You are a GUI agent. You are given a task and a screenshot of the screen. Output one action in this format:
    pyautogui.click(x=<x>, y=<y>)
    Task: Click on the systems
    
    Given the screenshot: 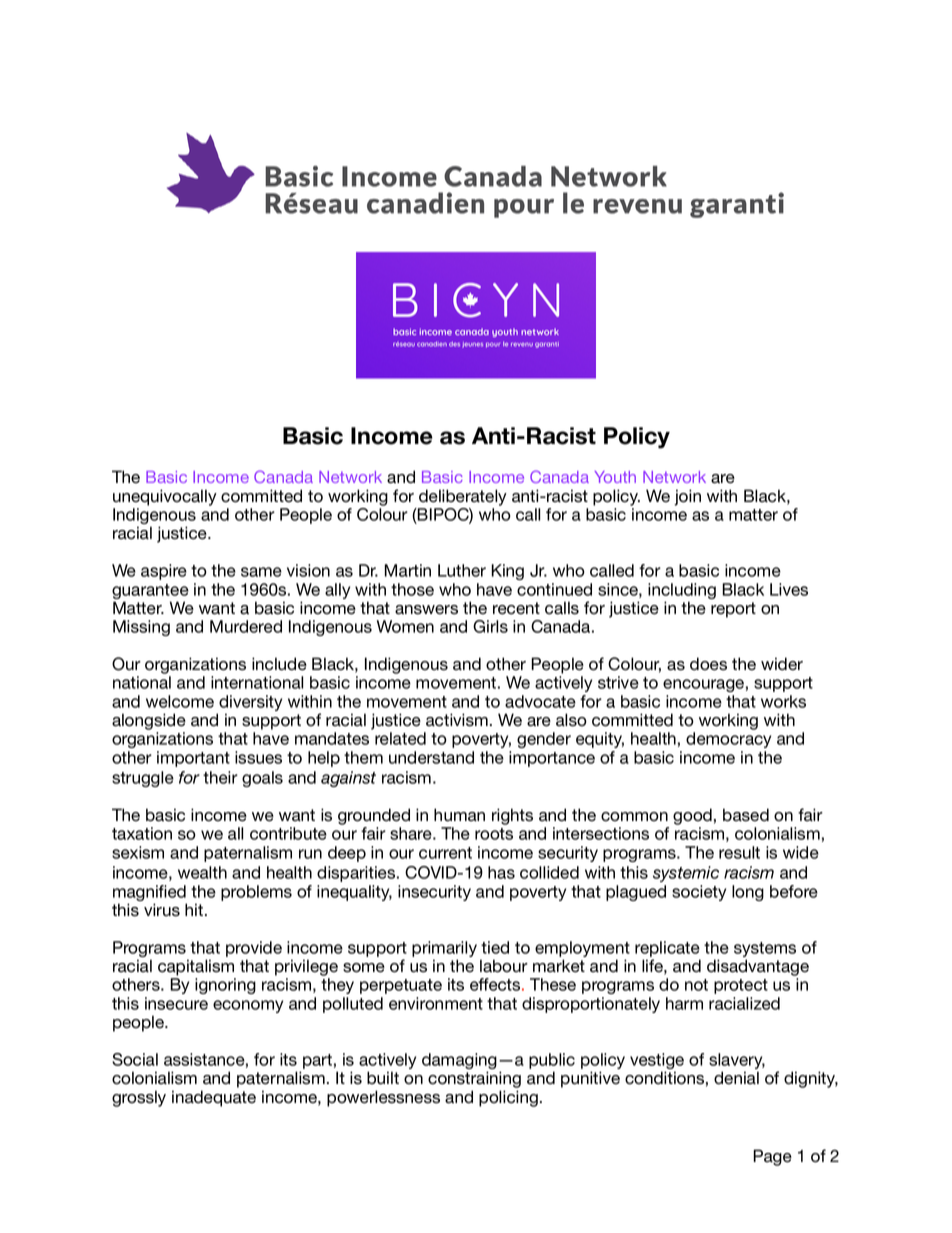 What is the action you would take?
    pyautogui.click(x=765, y=951)
